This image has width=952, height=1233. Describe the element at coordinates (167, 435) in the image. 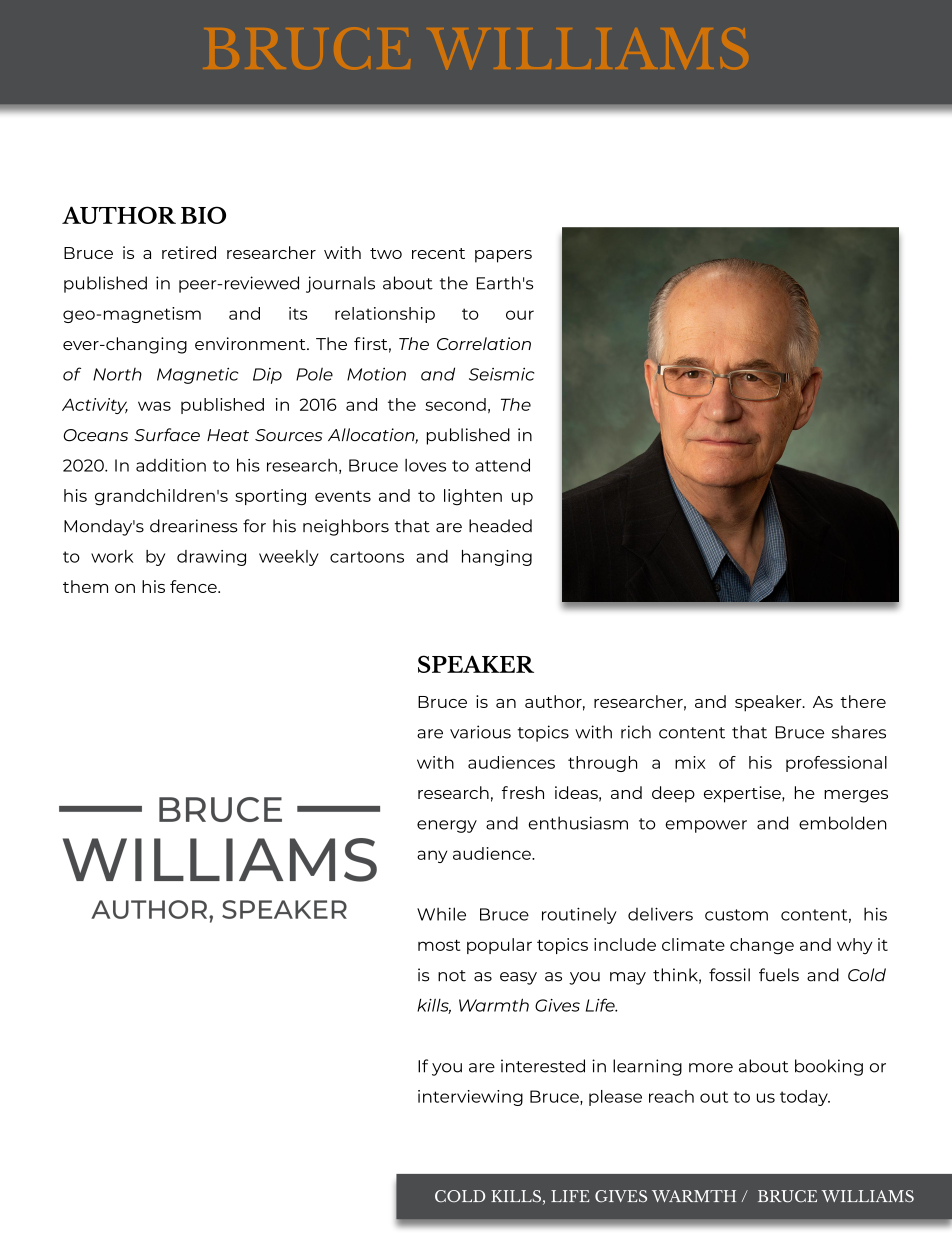

I see `Surface` at that location.
